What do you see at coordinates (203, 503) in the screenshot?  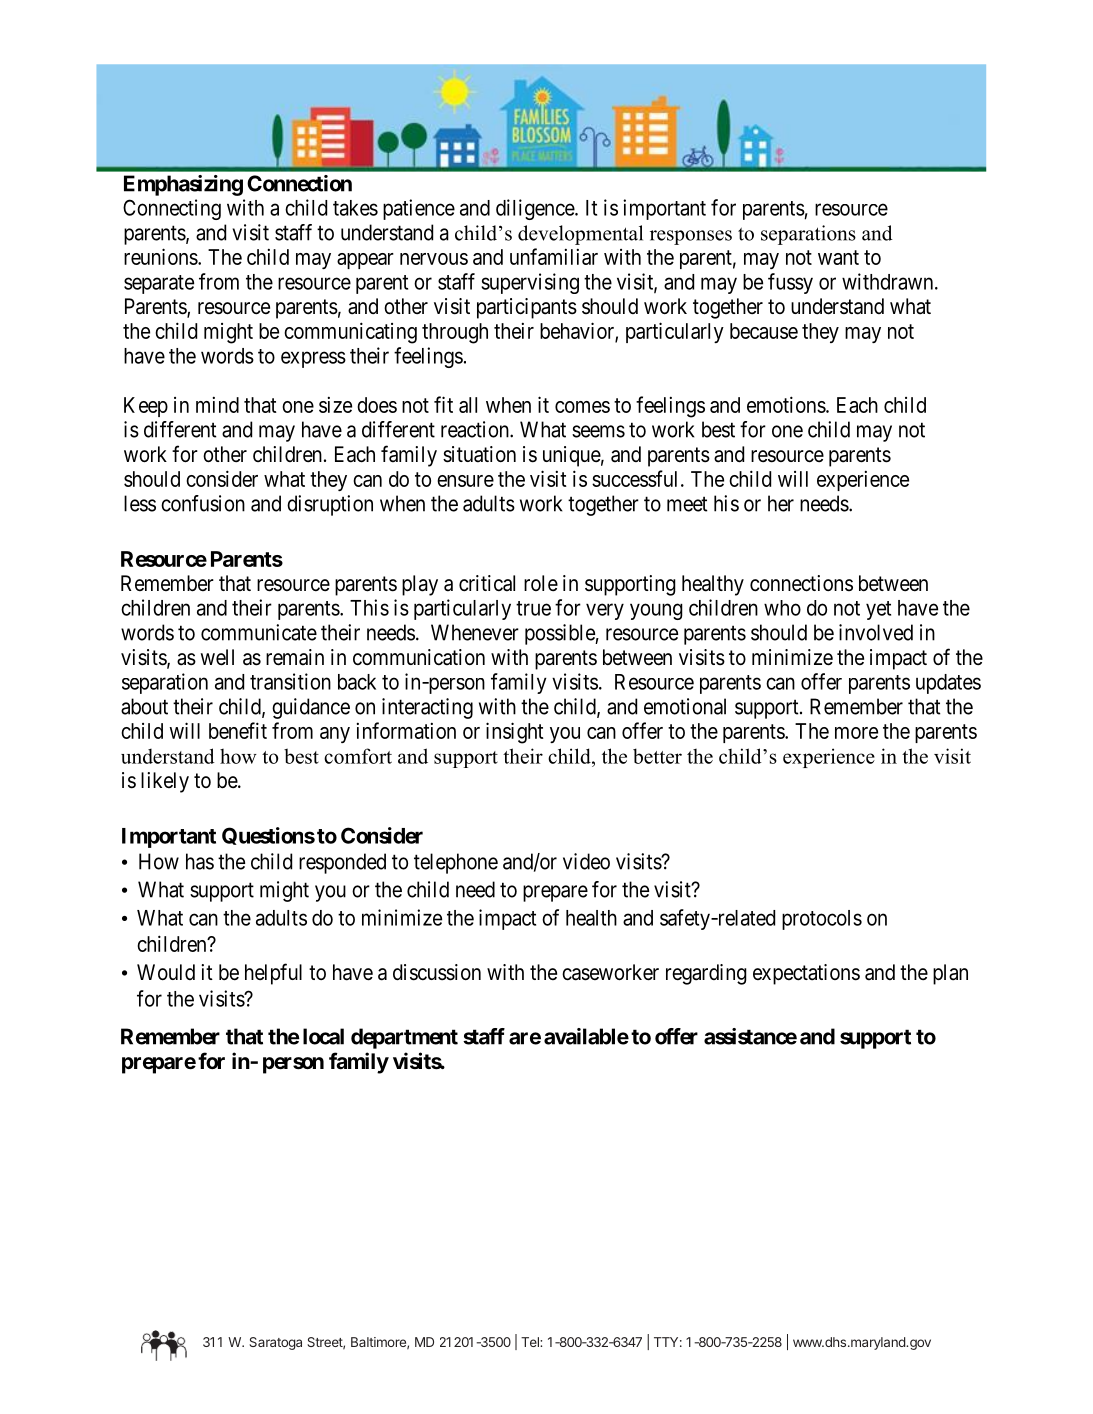 I see `confusion` at bounding box center [203, 503].
